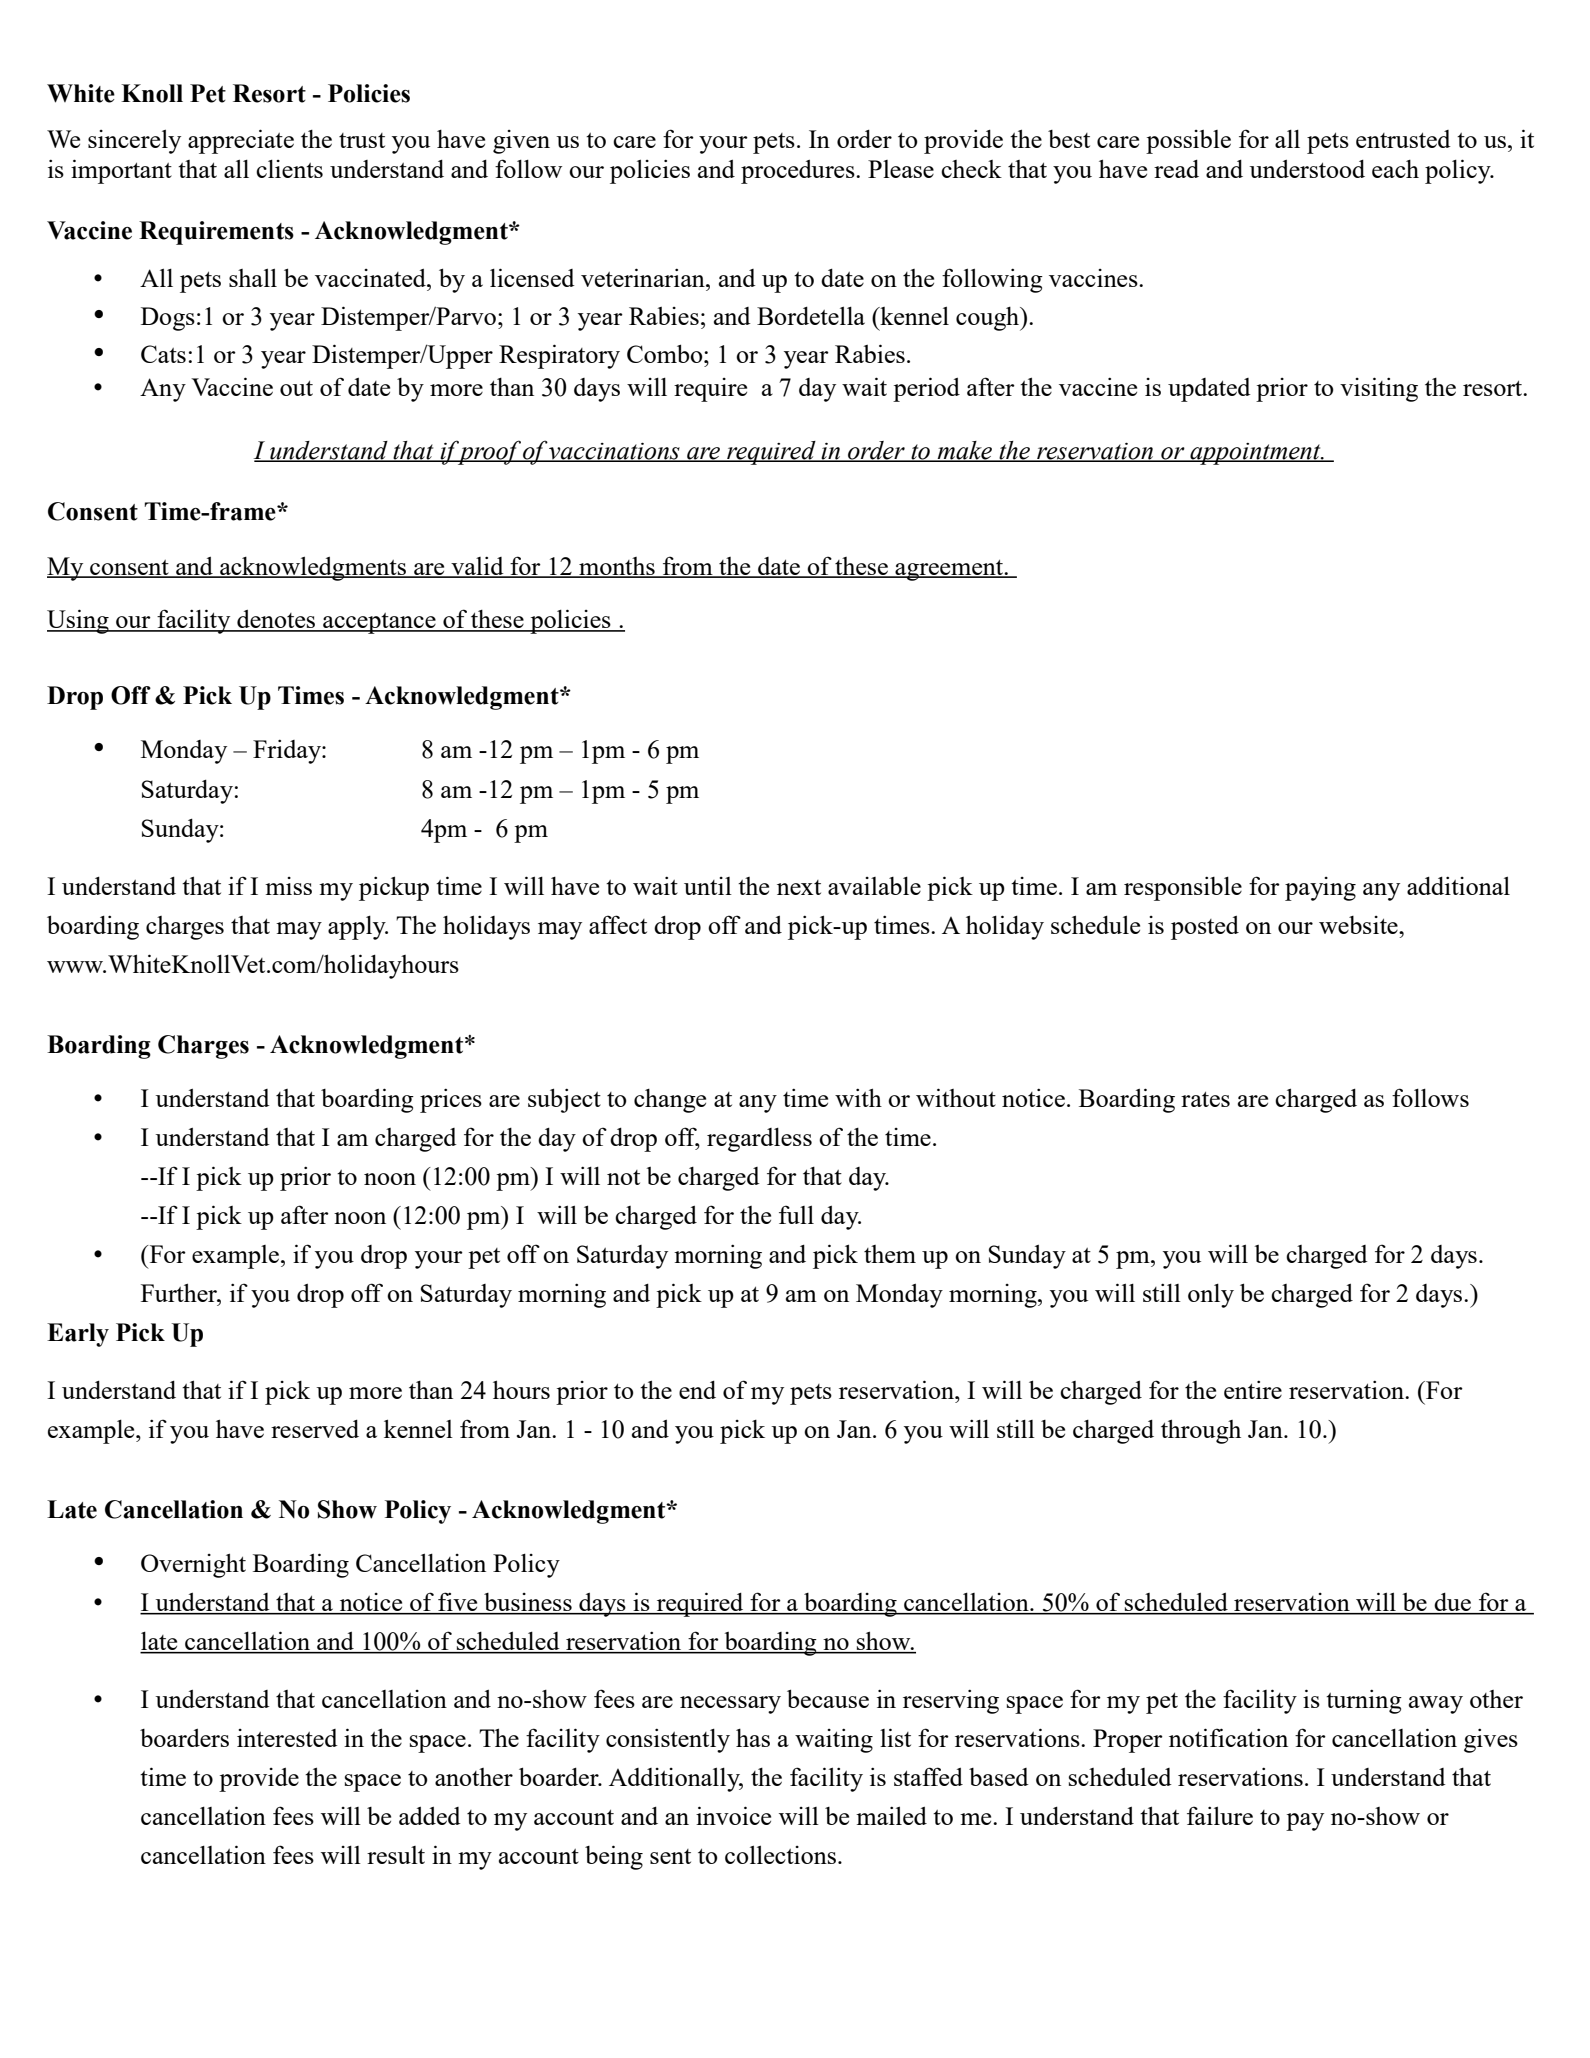  Describe the element at coordinates (78, 1335) in the screenshot. I see `Early` at that location.
